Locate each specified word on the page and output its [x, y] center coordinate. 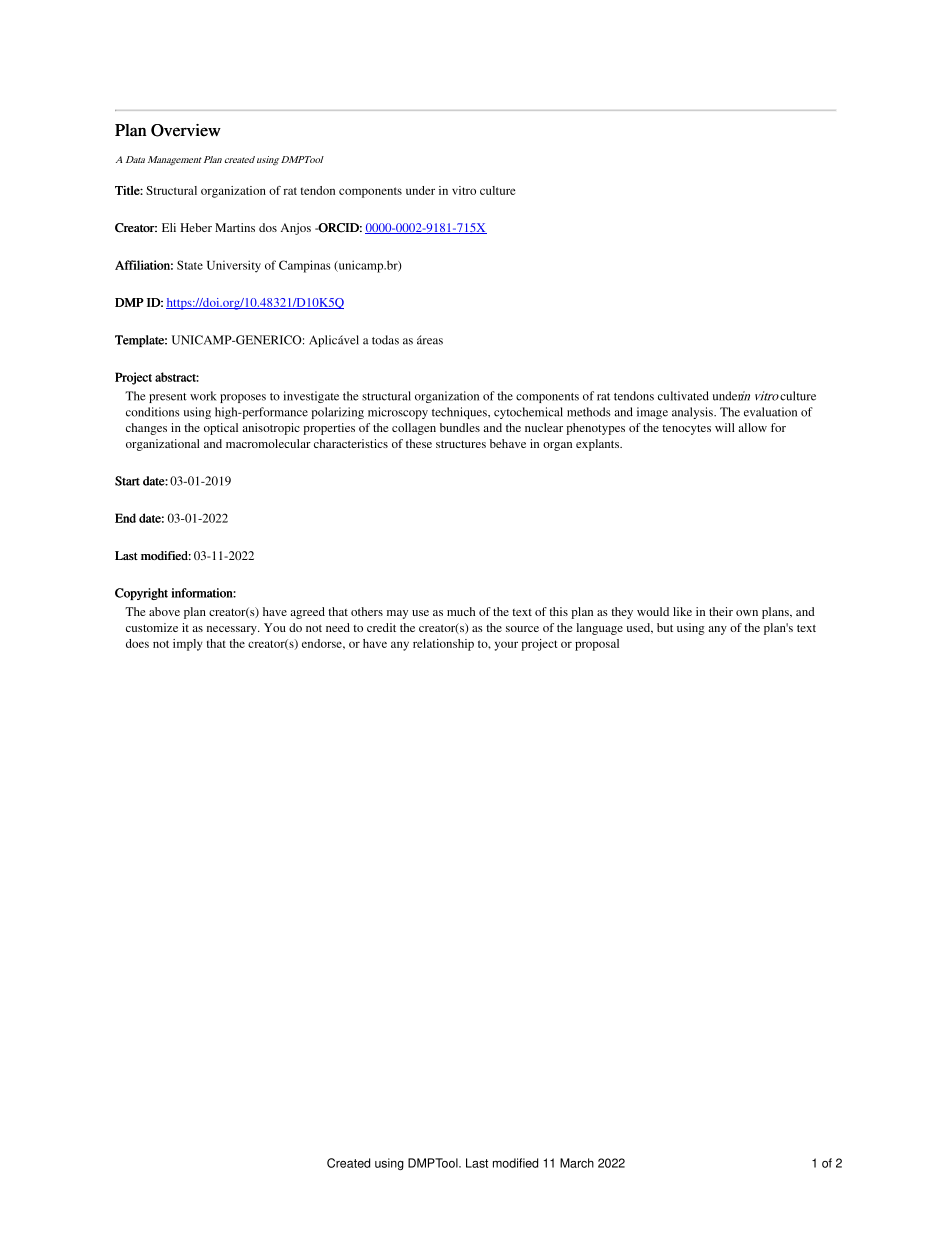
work [203, 396]
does [137, 643]
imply [188, 645]
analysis [693, 413]
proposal [597, 645]
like [682, 611]
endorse [323, 643]
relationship [443, 645]
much [461, 611]
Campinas [304, 266]
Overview [186, 130]
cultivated [683, 396]
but [665, 627]
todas [385, 340]
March [577, 1163]
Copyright [141, 594]
